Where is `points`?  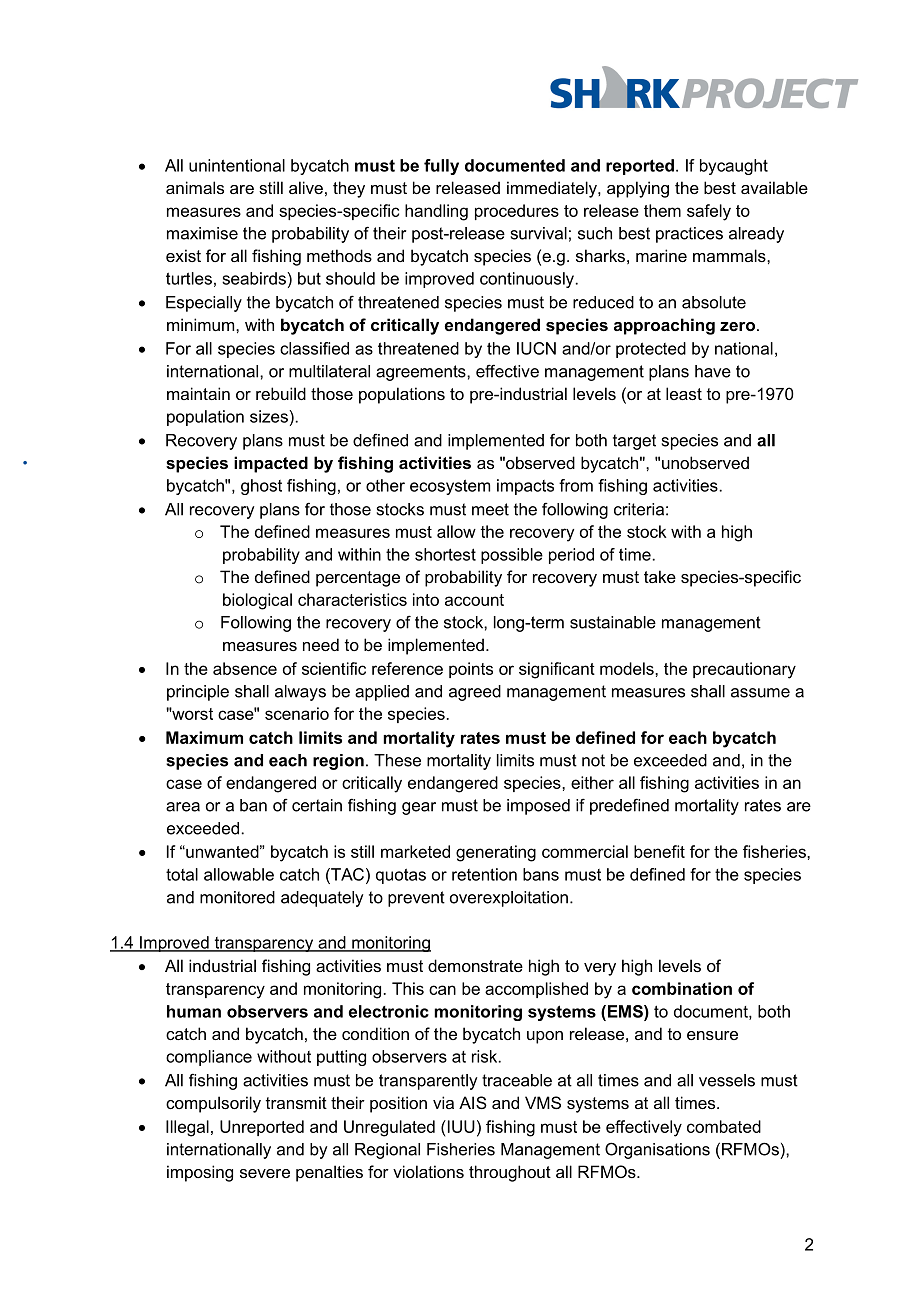
points is located at coordinates (471, 670).
